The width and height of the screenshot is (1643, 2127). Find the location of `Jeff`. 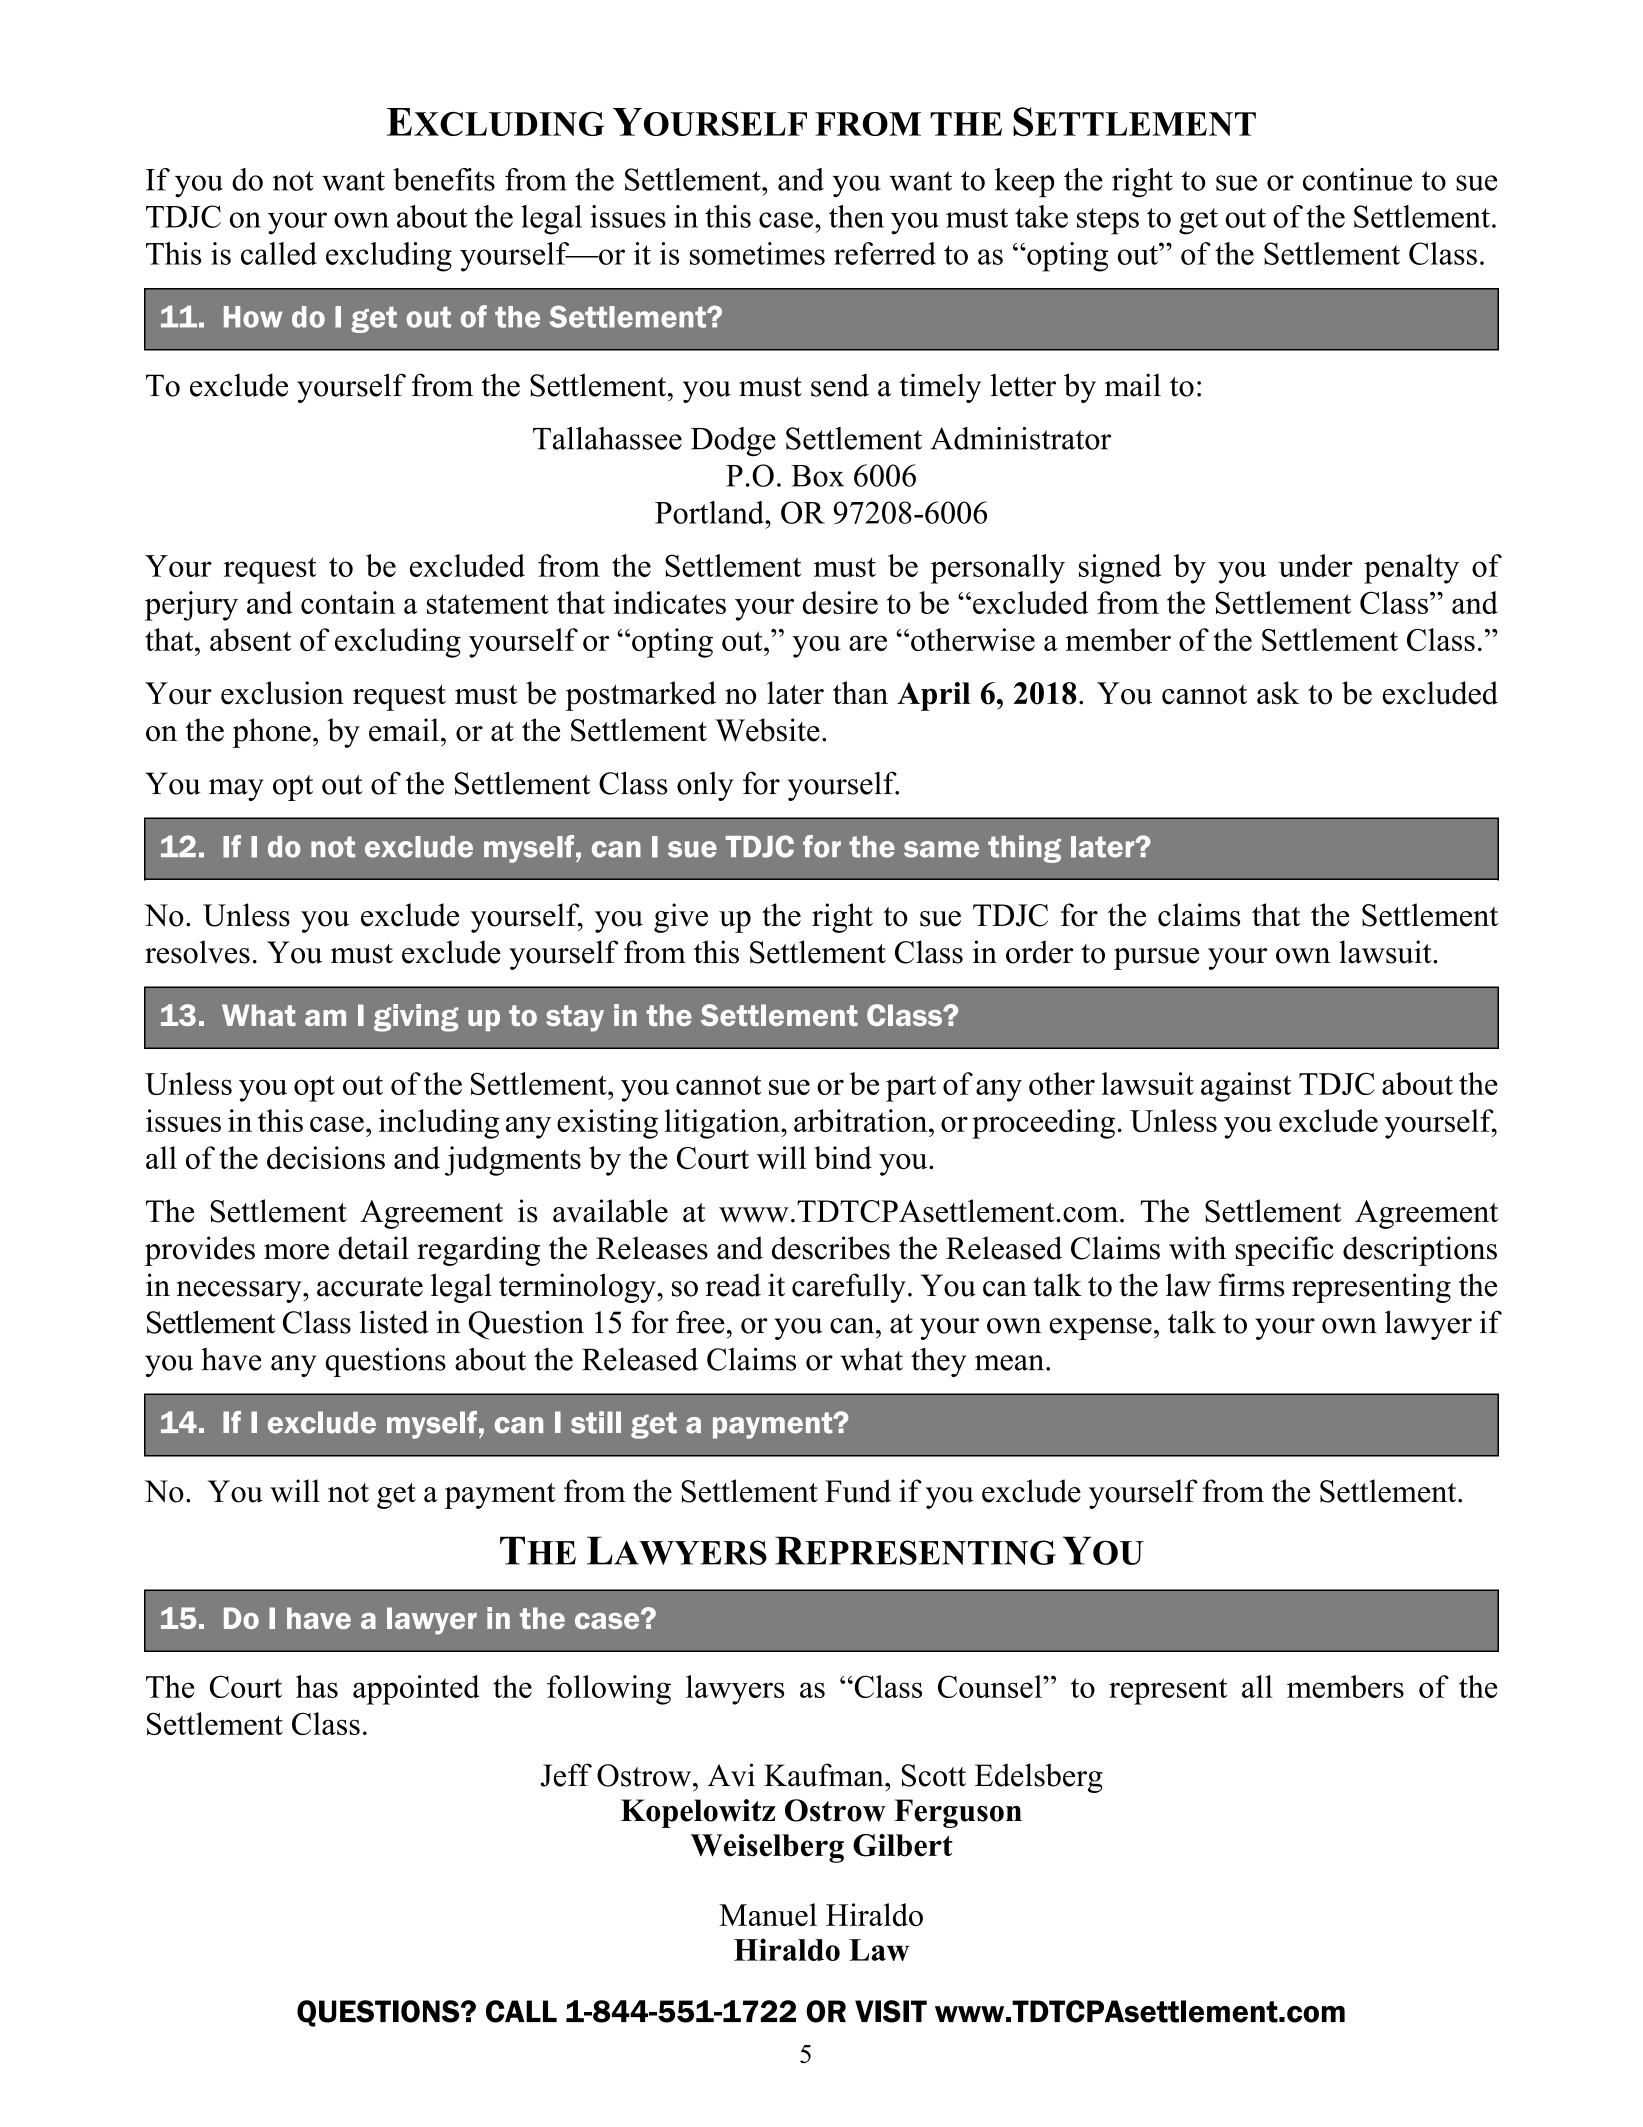

Jeff is located at coordinates (566, 1775).
